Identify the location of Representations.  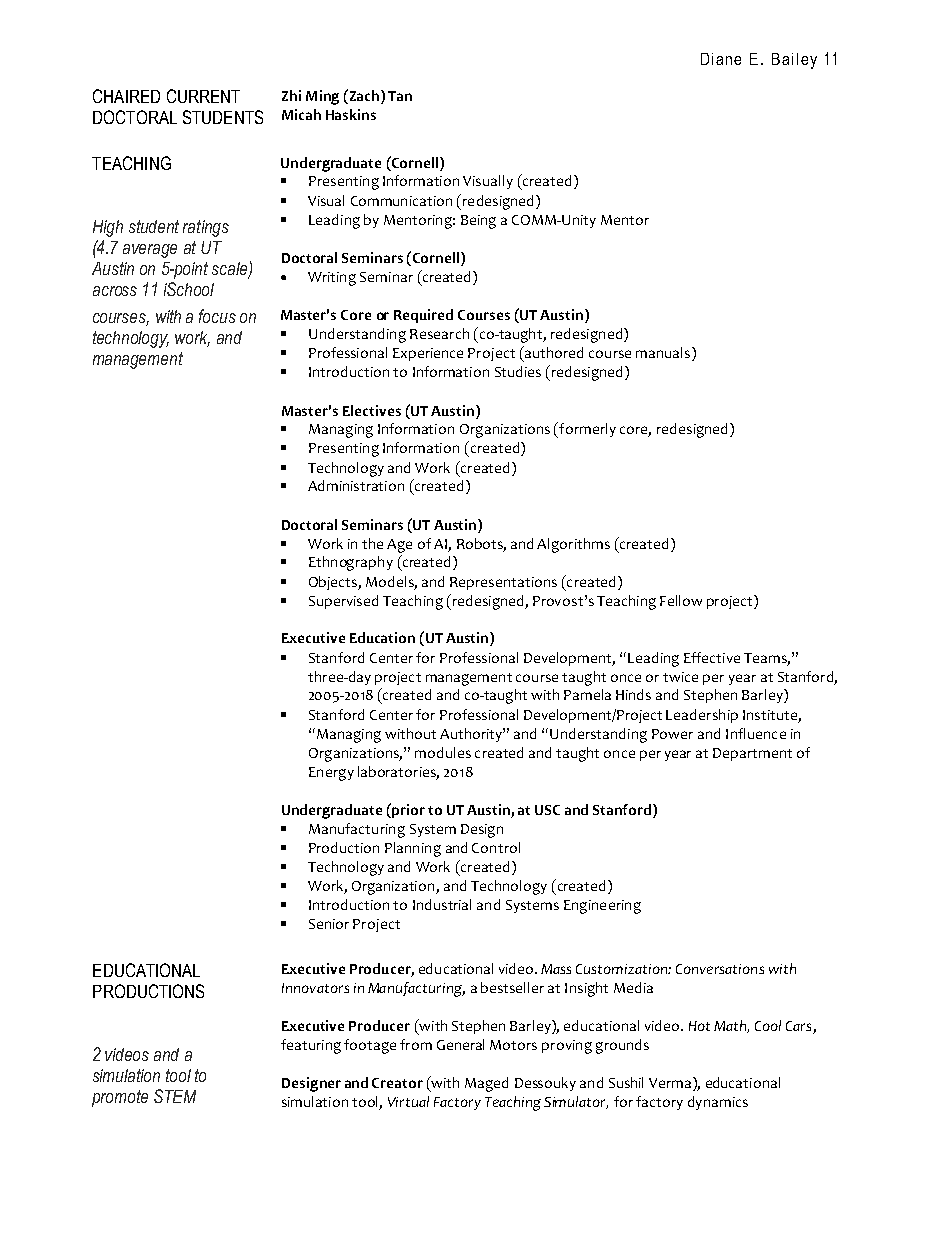
(503, 583).
